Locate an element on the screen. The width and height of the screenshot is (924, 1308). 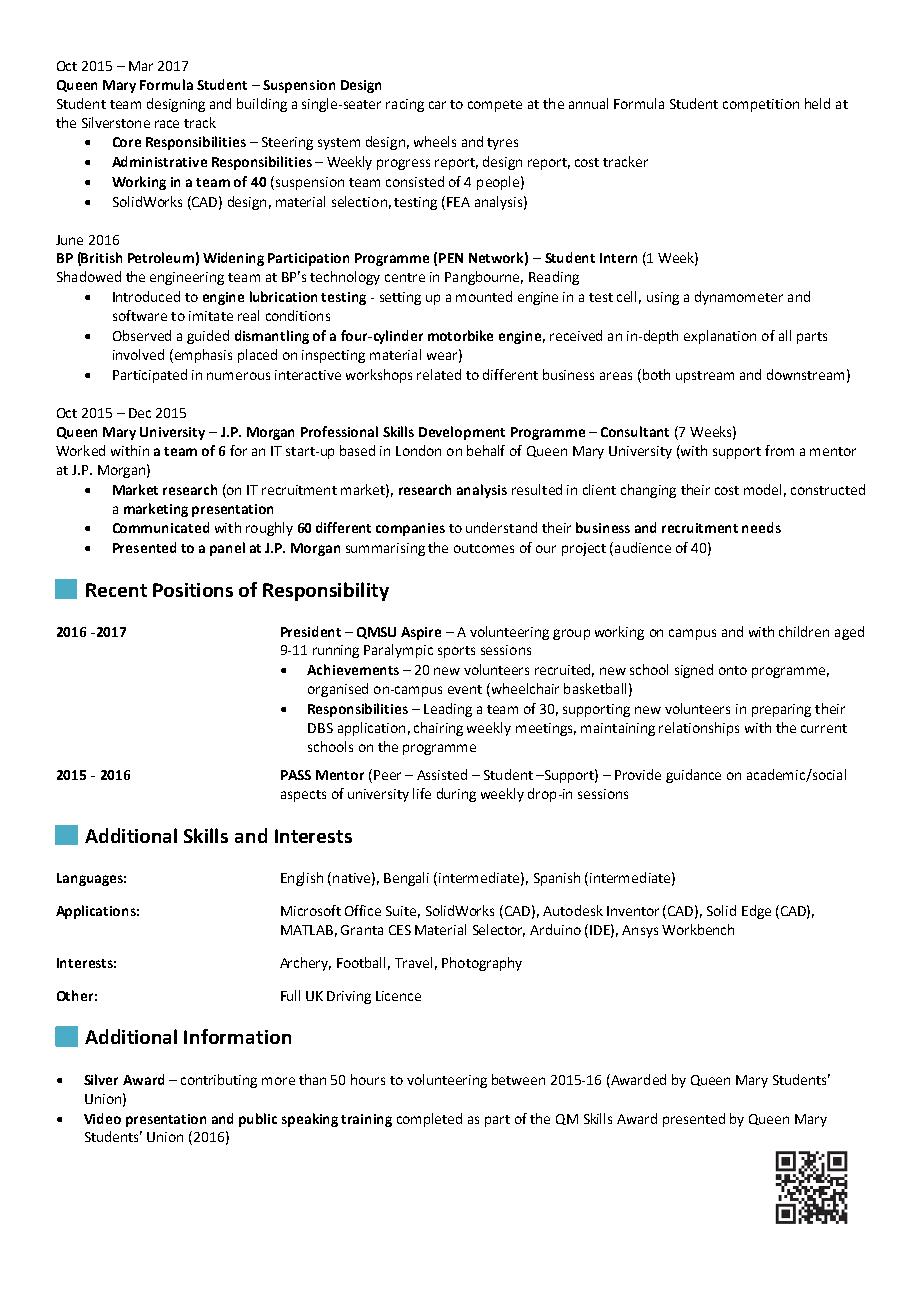
race is located at coordinates (167, 124).
